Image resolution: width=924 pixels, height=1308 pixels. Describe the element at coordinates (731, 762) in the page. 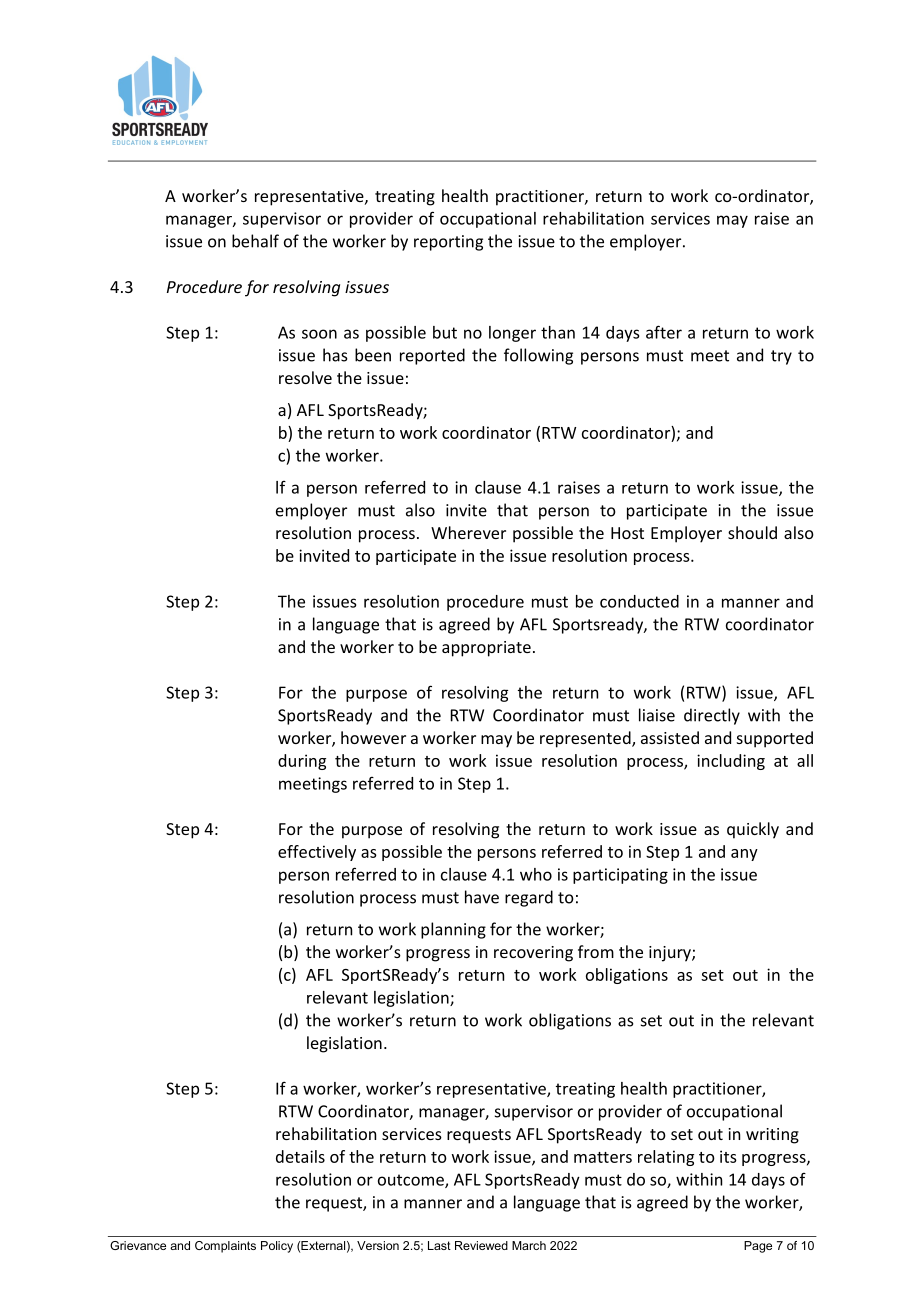

I see `including` at that location.
